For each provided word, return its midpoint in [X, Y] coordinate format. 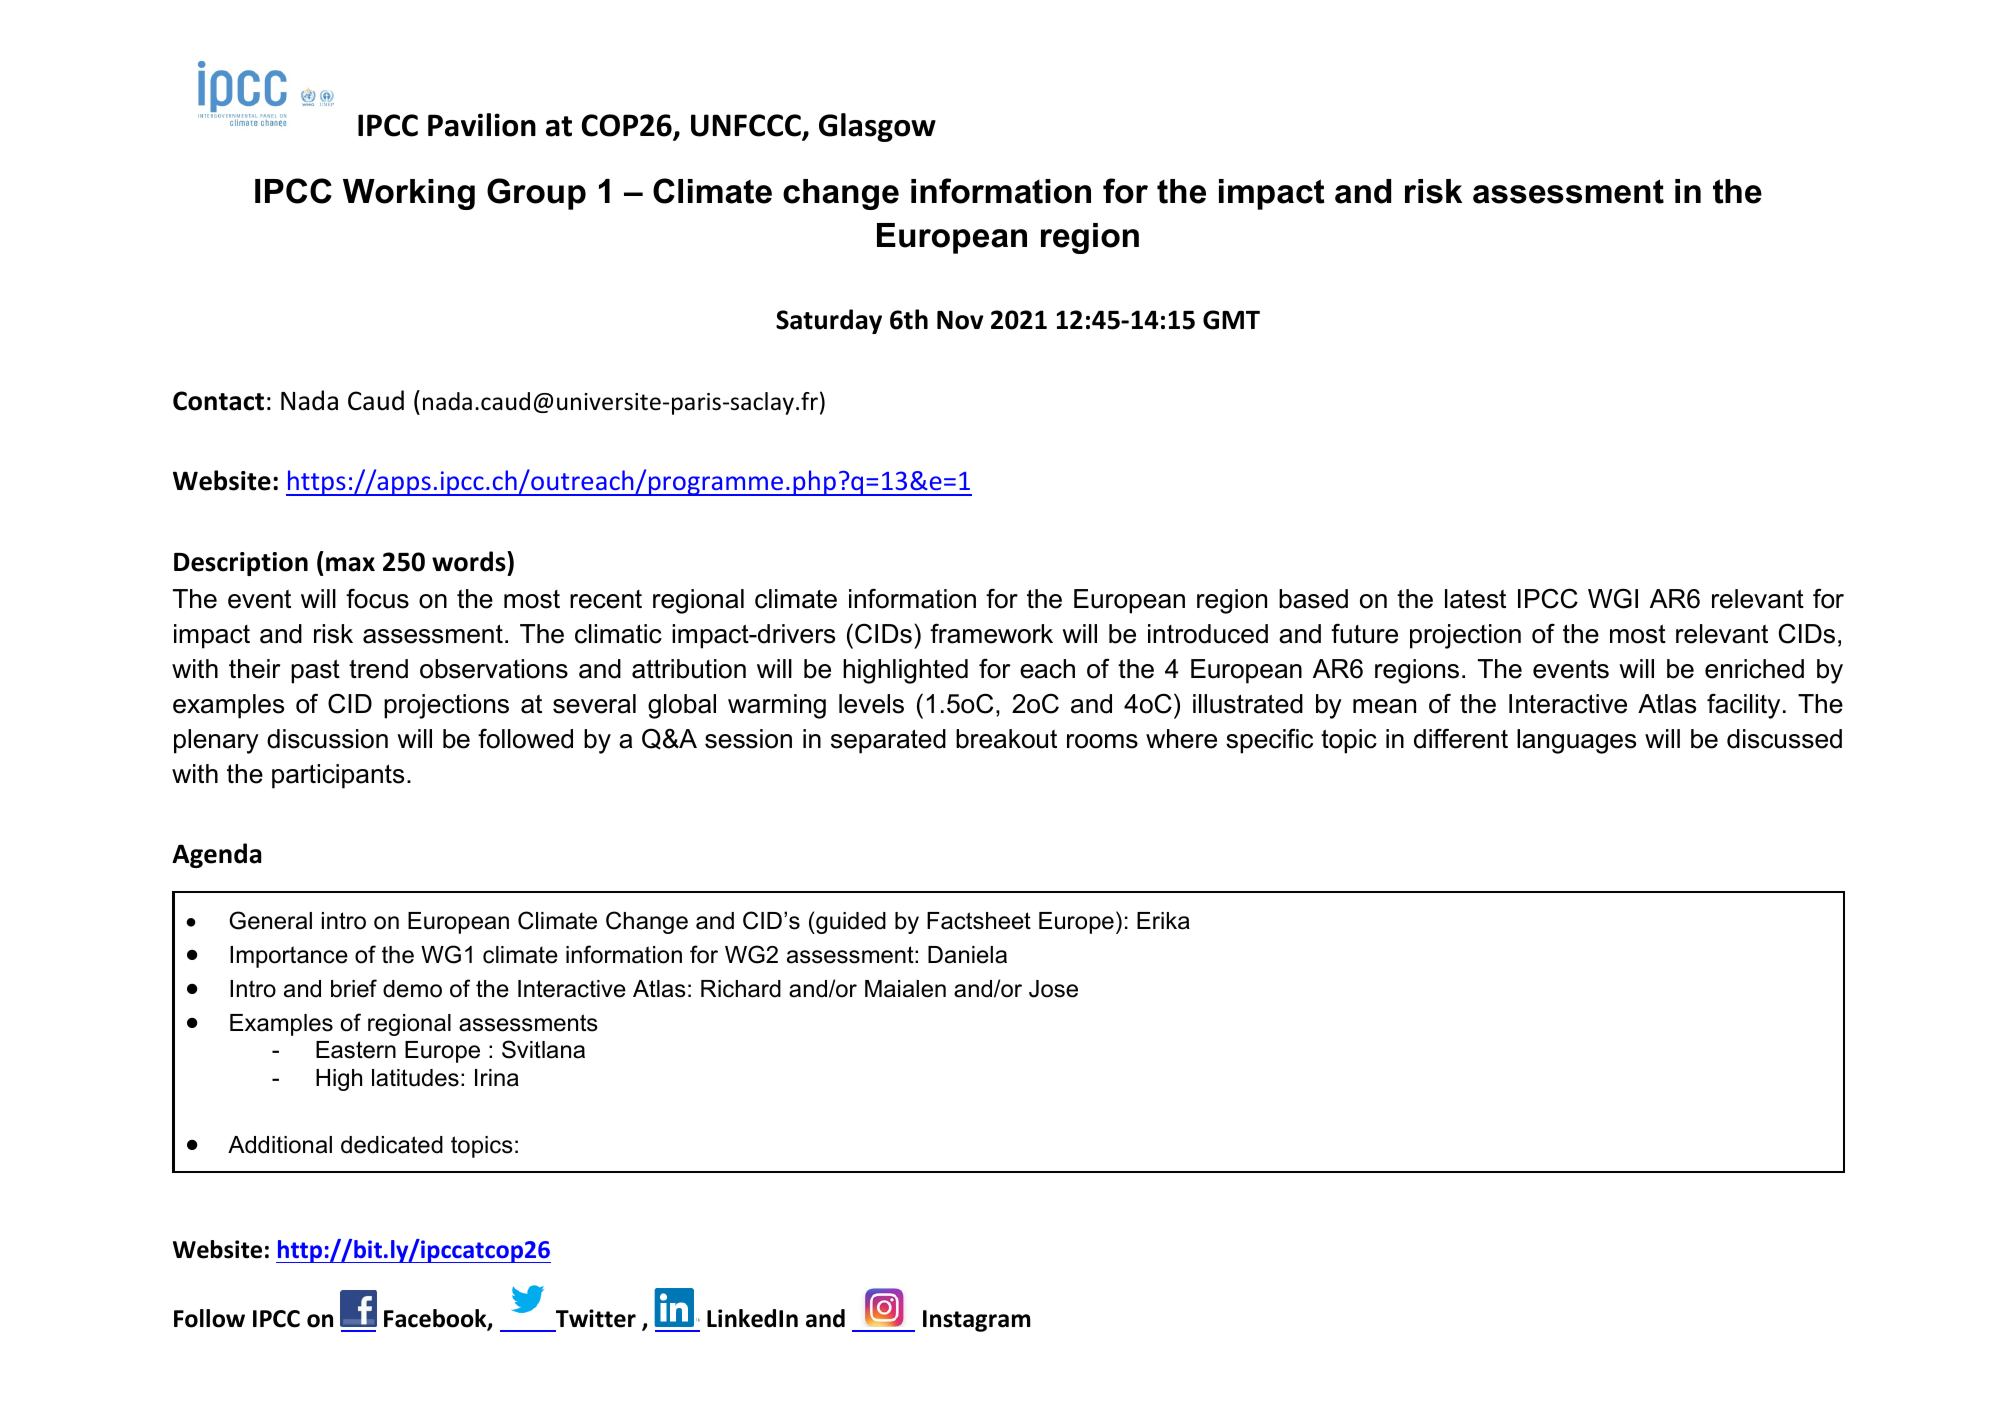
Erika [1163, 921]
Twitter [596, 1318]
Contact [218, 401]
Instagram [976, 1321]
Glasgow [877, 127]
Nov [960, 320]
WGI [1613, 598]
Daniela [967, 955]
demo [412, 989]
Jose [1053, 989]
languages [1576, 741]
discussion [327, 739]
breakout [1006, 739]
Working [409, 194]
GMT [1231, 320]
